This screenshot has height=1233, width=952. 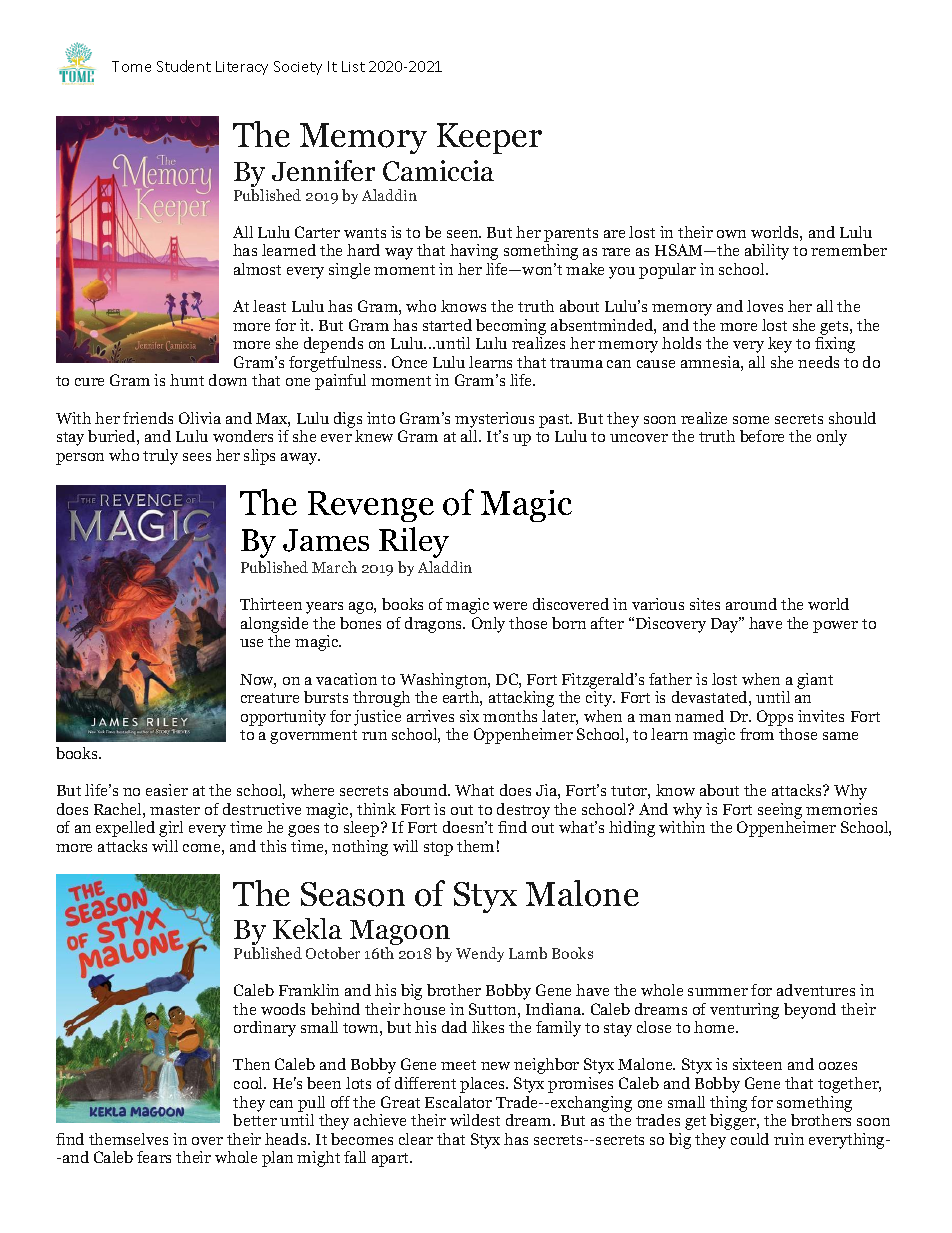 I want to click on ability, so click(x=767, y=252).
